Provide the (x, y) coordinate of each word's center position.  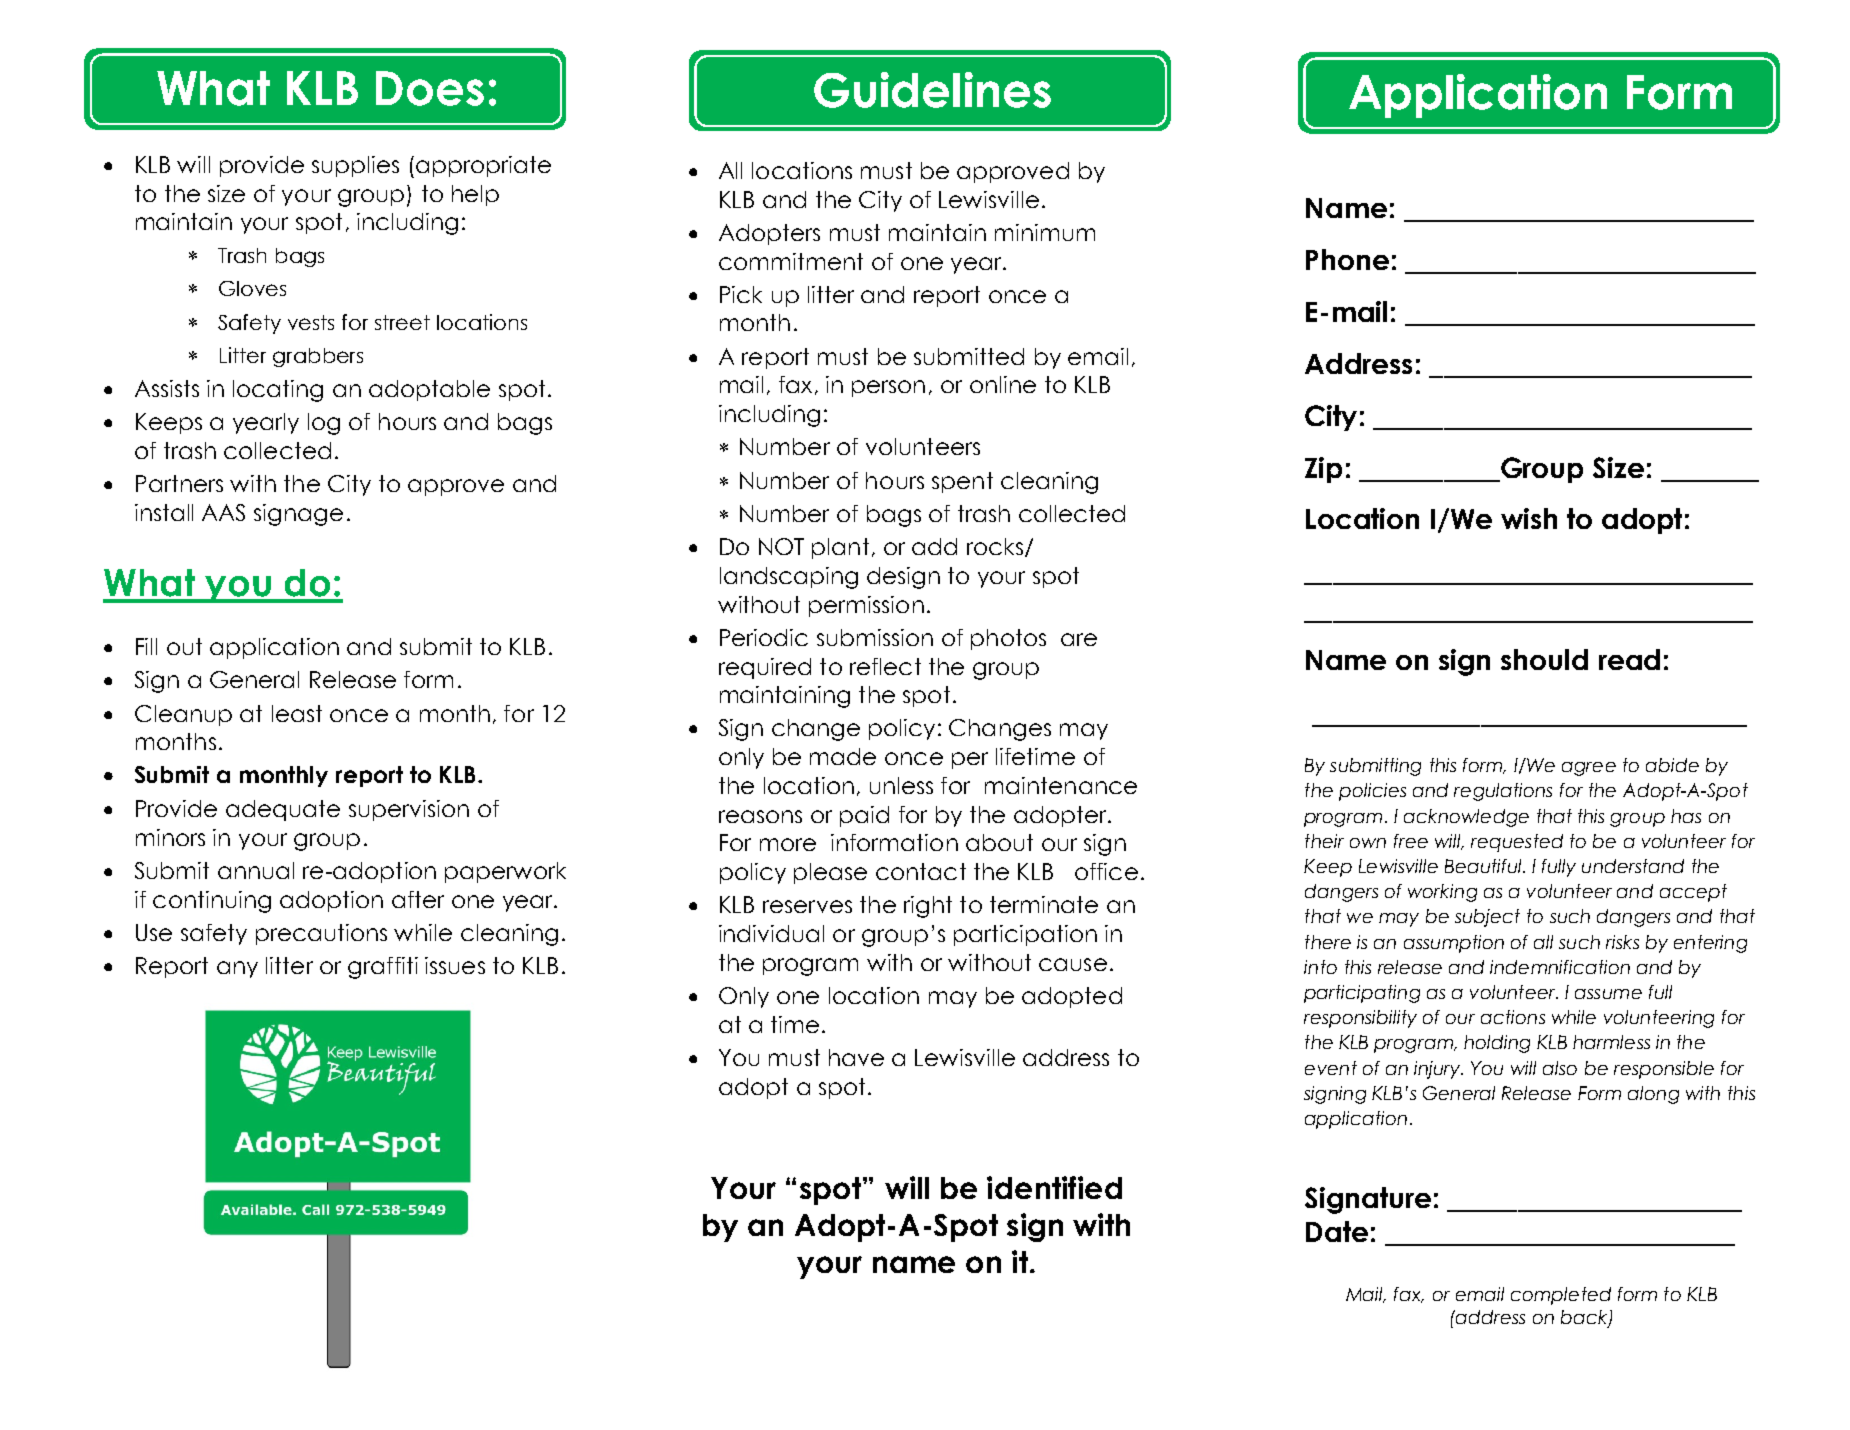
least (297, 713)
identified (1054, 1187)
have (856, 1057)
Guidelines (932, 90)
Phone (1347, 259)
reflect (885, 666)
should (1544, 659)
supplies (355, 166)
